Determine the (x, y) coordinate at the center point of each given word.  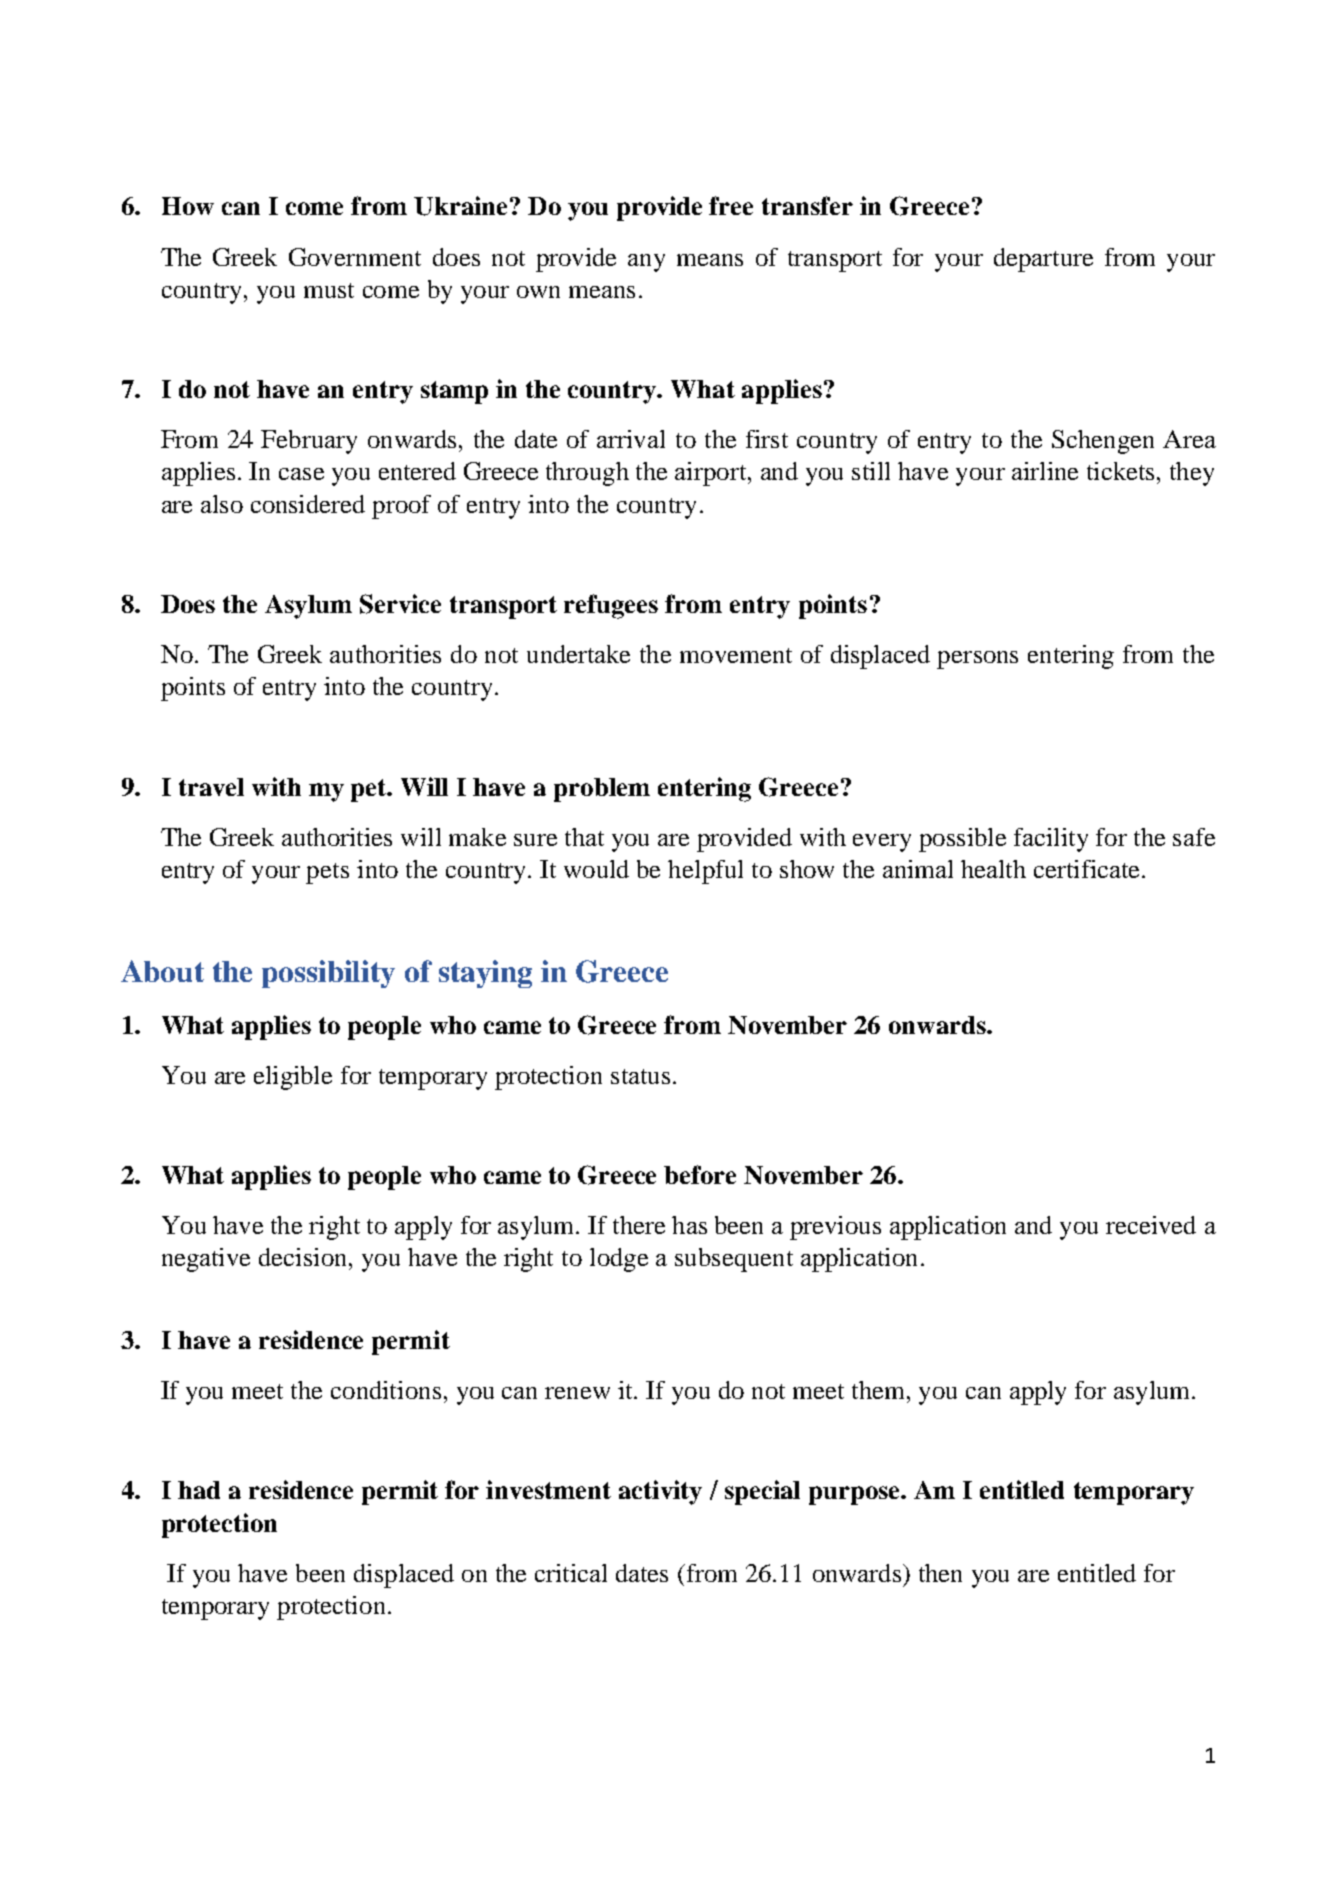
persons (977, 660)
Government (355, 257)
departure (1043, 260)
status (640, 1076)
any (646, 263)
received (1151, 1225)
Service (400, 604)
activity (660, 1492)
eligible (293, 1078)
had (199, 1490)
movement (736, 655)
